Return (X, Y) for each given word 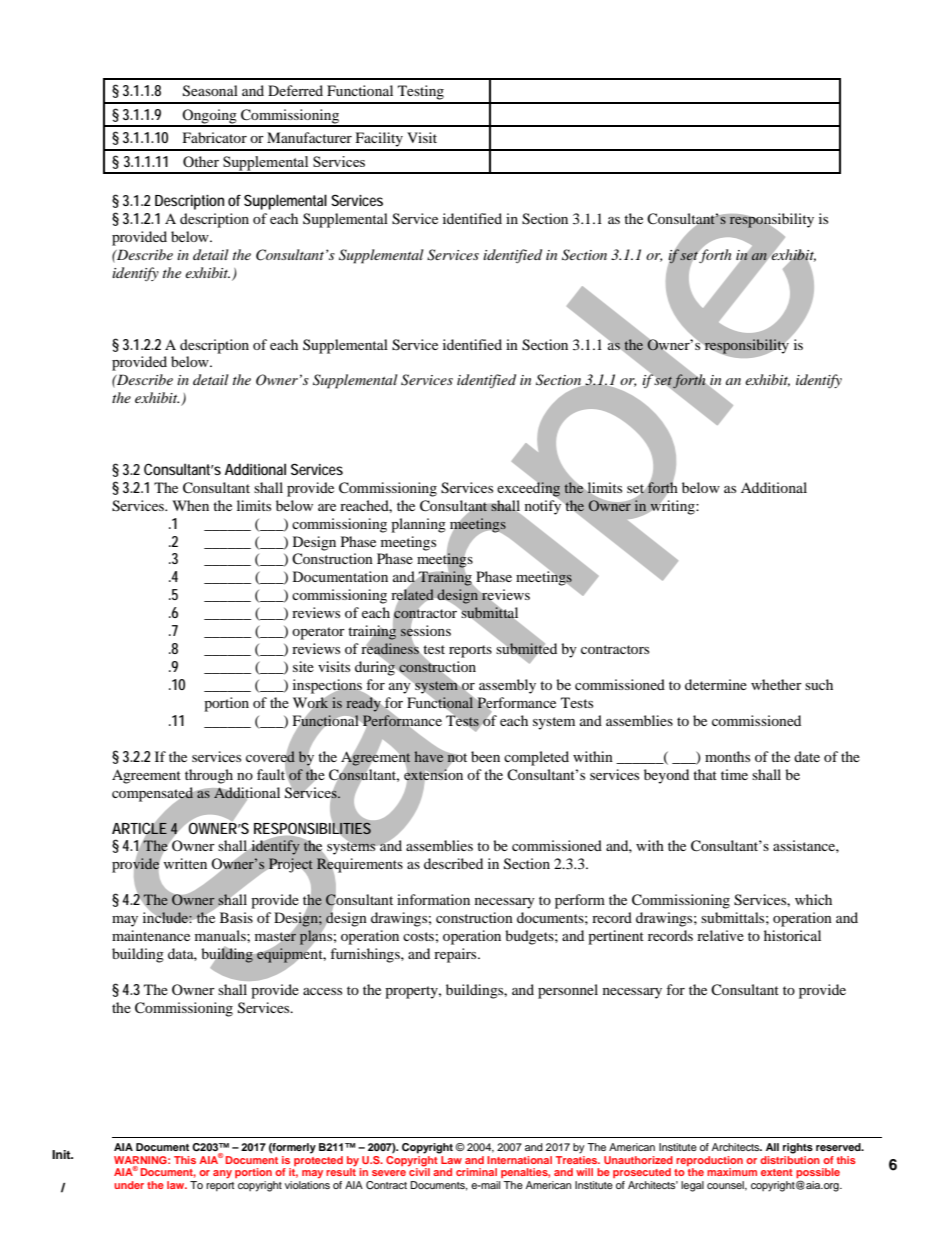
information (433, 899)
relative (720, 935)
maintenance (151, 935)
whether (776, 684)
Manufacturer (309, 137)
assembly (507, 686)
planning (418, 525)
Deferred (295, 90)
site (303, 666)
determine (716, 684)
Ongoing (210, 117)
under (129, 1185)
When (190, 505)
